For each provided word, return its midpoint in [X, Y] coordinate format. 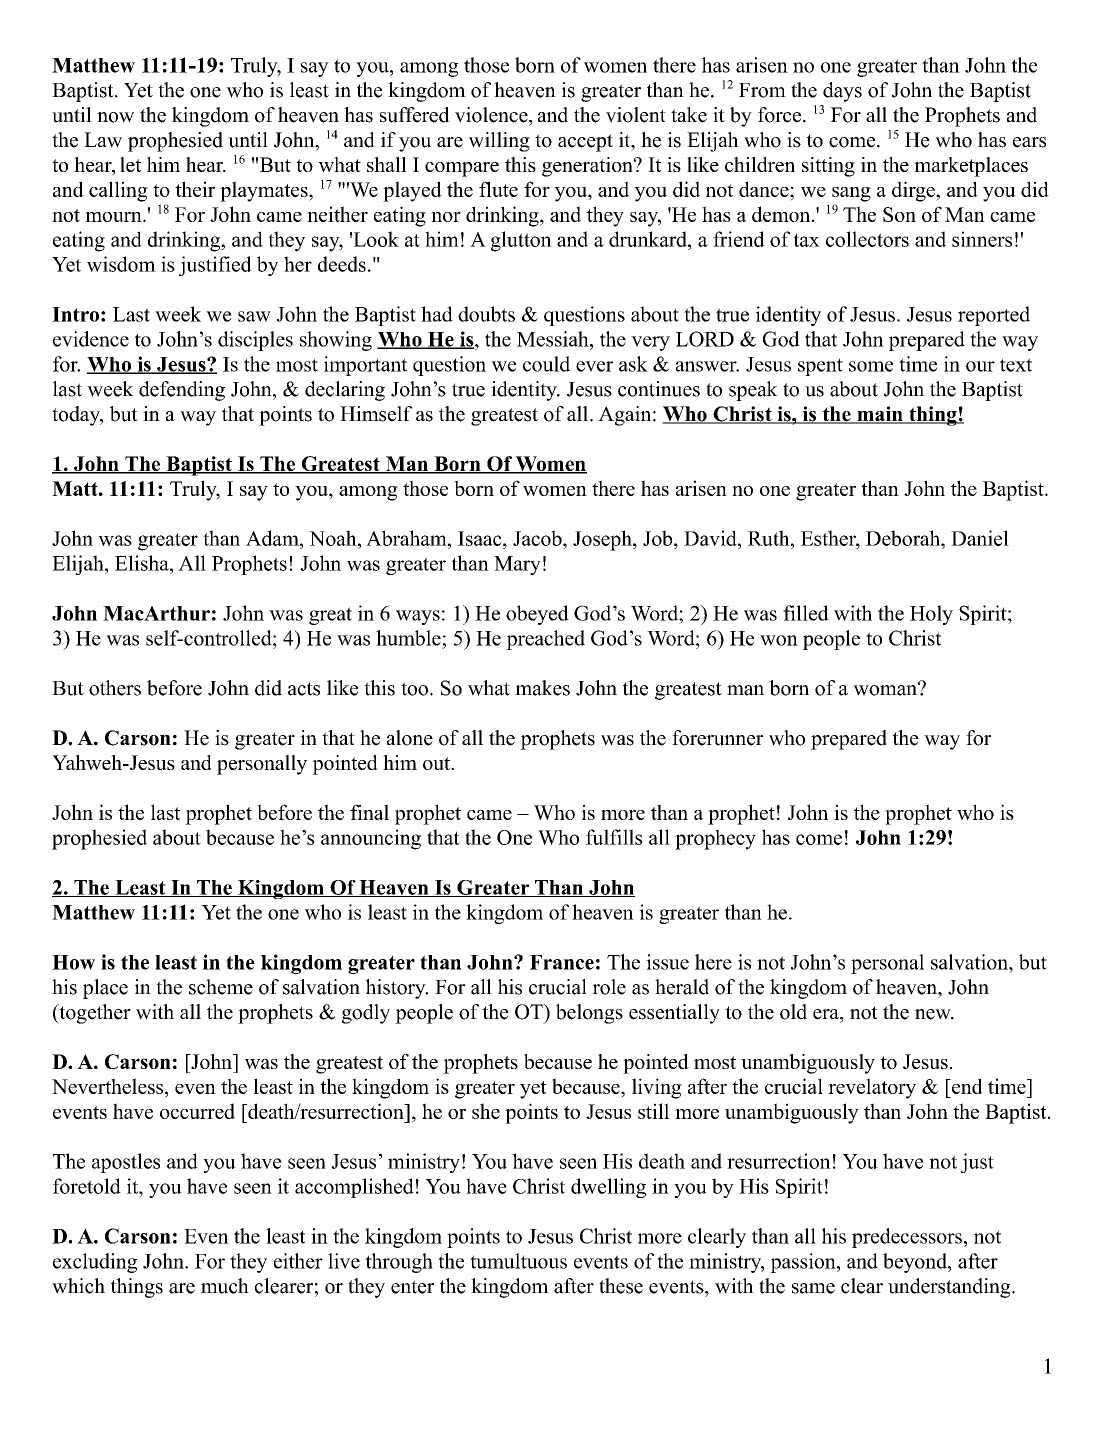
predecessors [907, 1238]
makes [542, 688]
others [115, 688]
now [115, 117]
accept [585, 143]
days [842, 92]
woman [886, 689]
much [225, 1286]
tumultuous [518, 1261]
